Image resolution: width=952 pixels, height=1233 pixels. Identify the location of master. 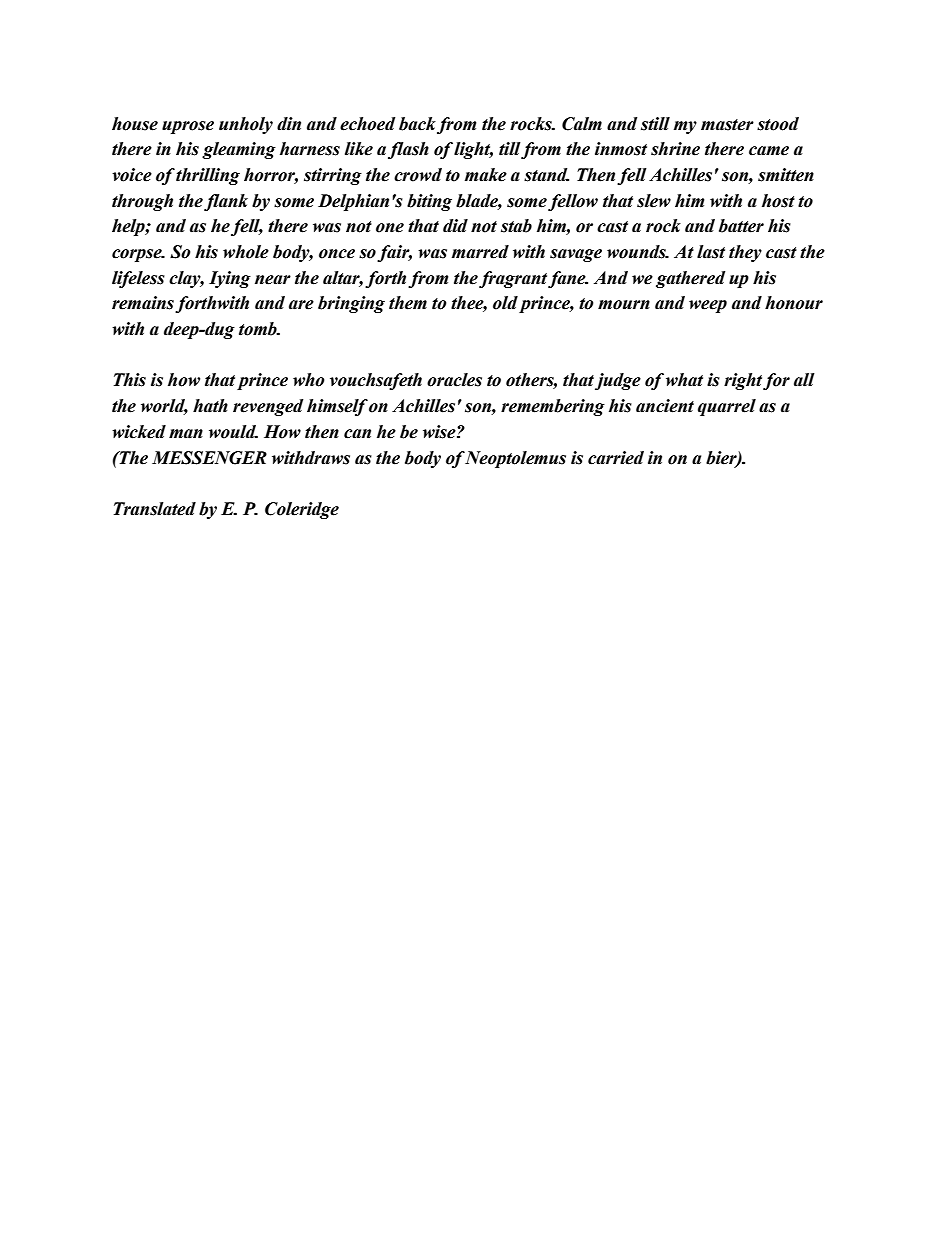
(727, 125).
